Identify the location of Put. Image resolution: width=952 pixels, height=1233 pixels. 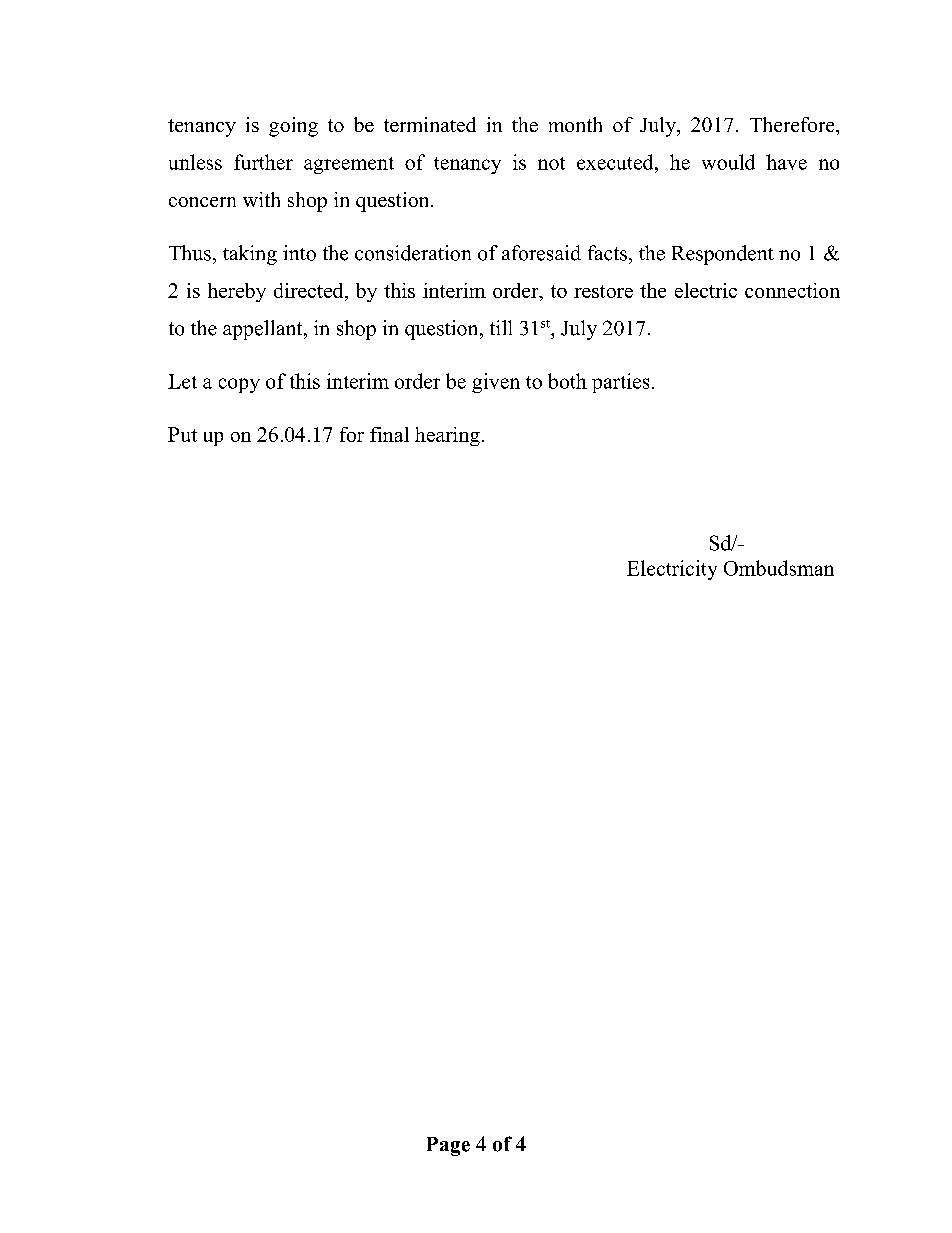
(182, 434).
